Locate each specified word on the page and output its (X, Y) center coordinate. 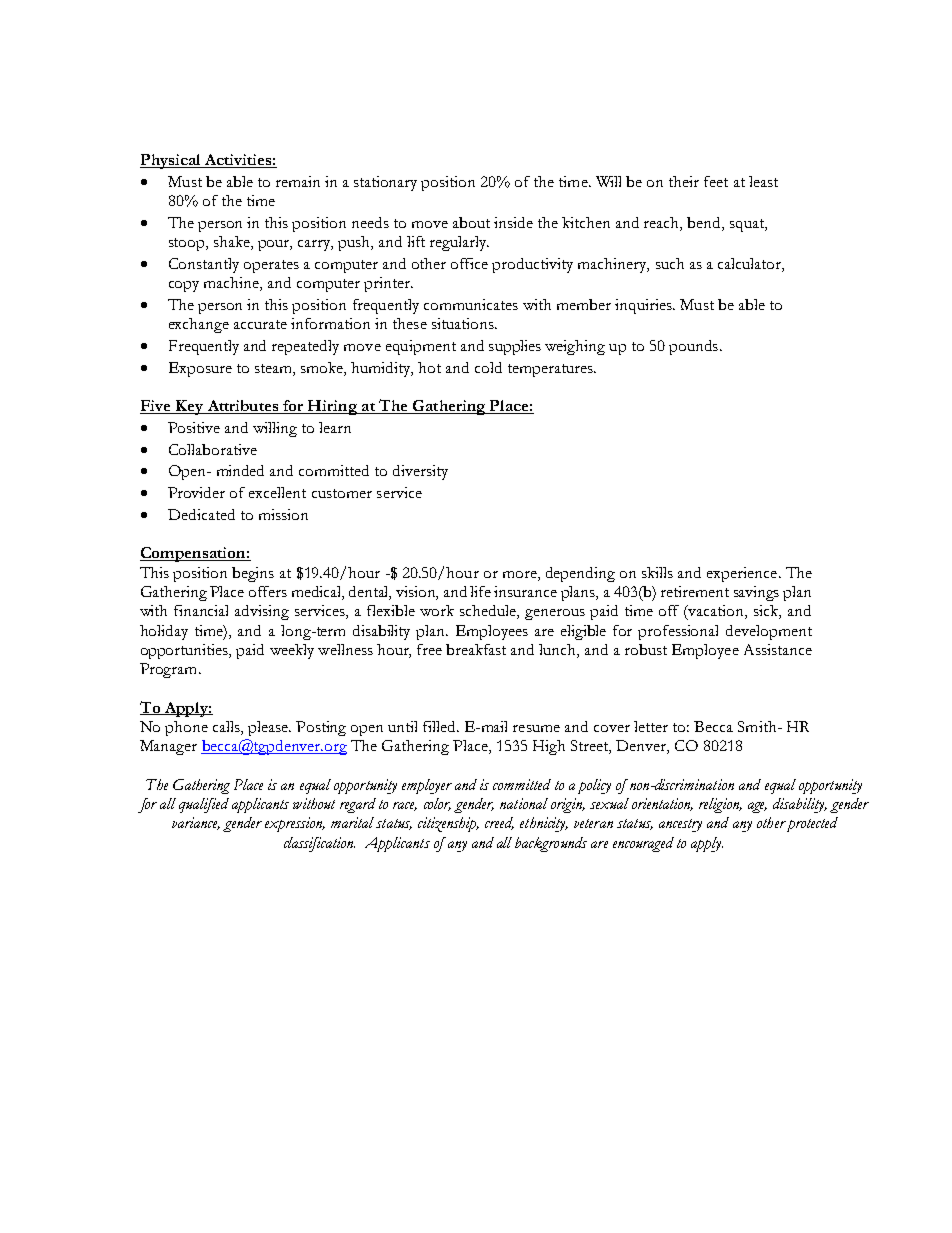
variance (196, 823)
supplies (515, 347)
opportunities (186, 651)
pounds (693, 347)
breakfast (476, 649)
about (471, 222)
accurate (260, 324)
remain (298, 181)
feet (716, 181)
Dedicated (201, 514)
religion (720, 805)
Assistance (778, 649)
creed (499, 823)
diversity (420, 472)
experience (743, 574)
